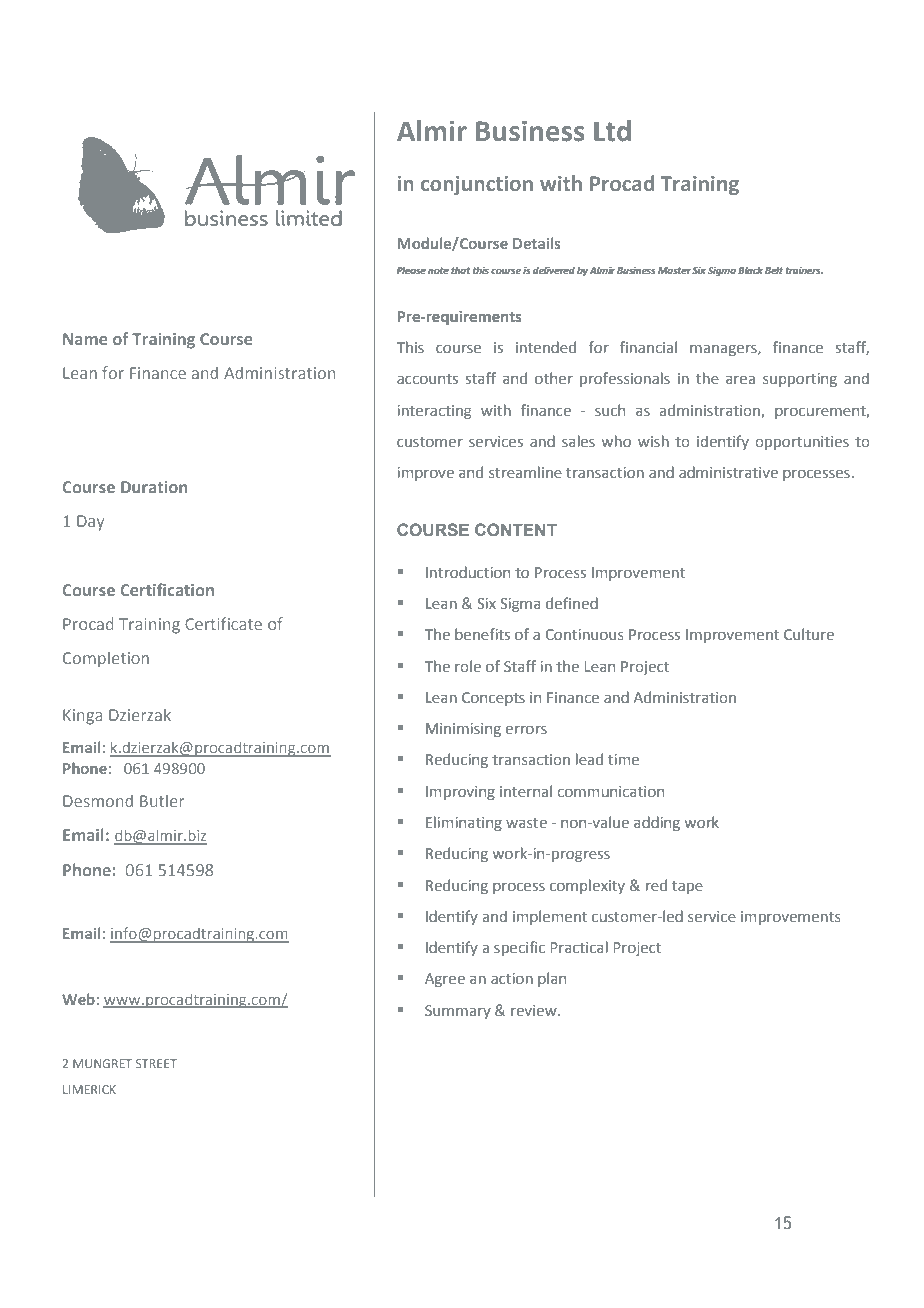 This screenshot has width=924, height=1308. Describe the element at coordinates (458, 1012) in the screenshot. I see `Summary` at that location.
